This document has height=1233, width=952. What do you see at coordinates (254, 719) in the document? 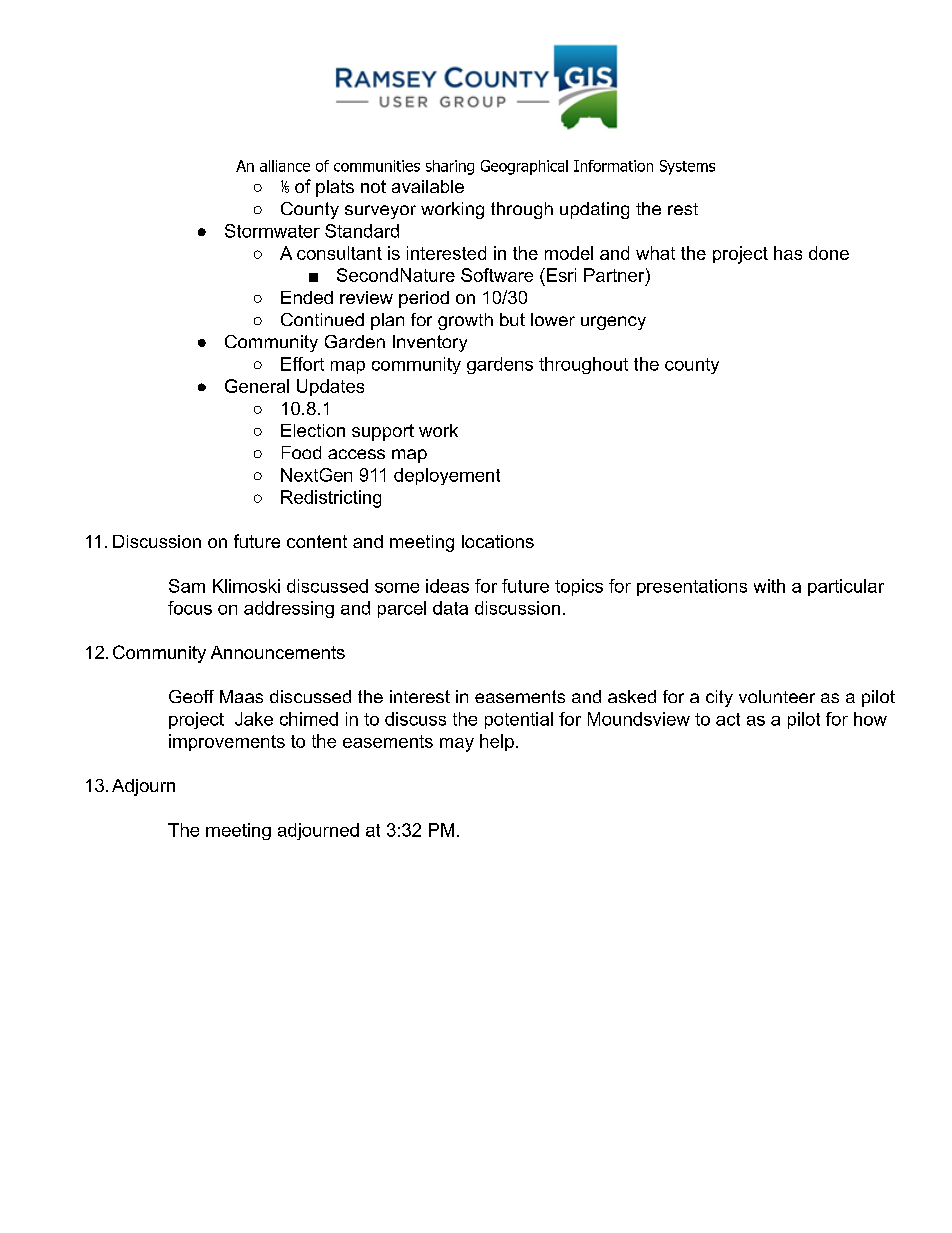
I see `Jake` at bounding box center [254, 719].
